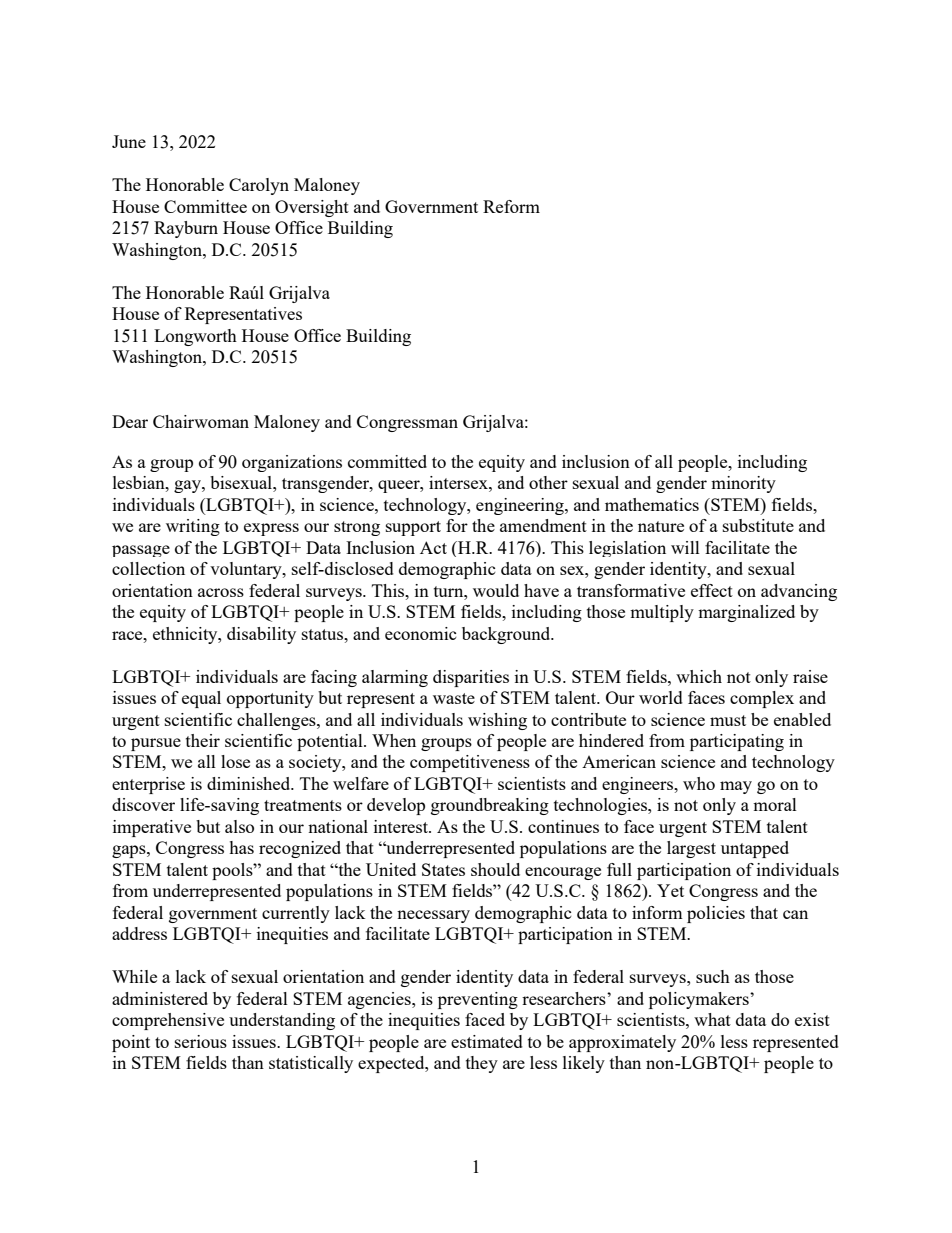 This page has width=952, height=1233. I want to click on has, so click(241, 847).
